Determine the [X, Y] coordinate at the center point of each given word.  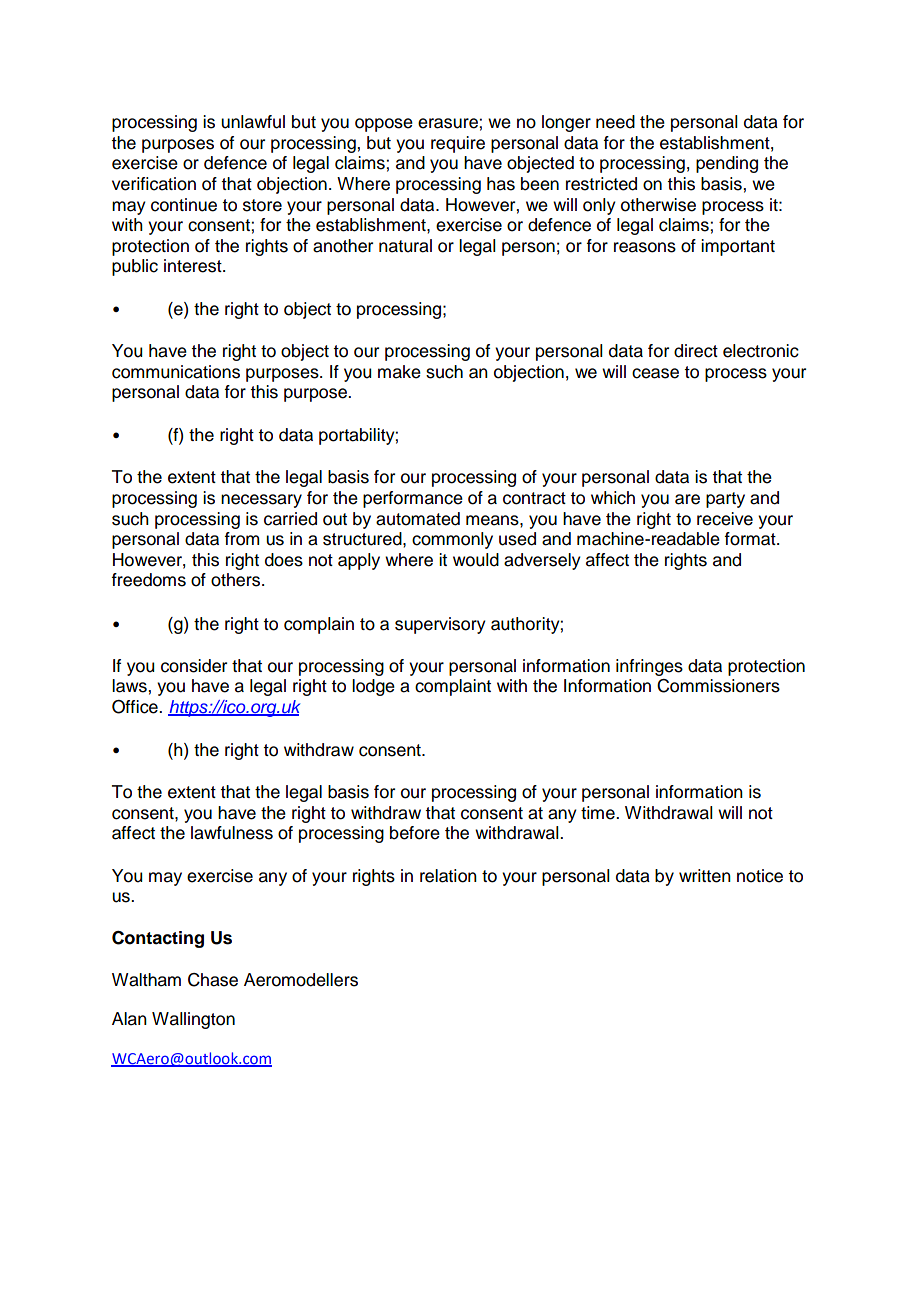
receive [725, 519]
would [476, 560]
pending [727, 164]
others [237, 580]
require [458, 144]
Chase [213, 980]
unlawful [253, 122]
